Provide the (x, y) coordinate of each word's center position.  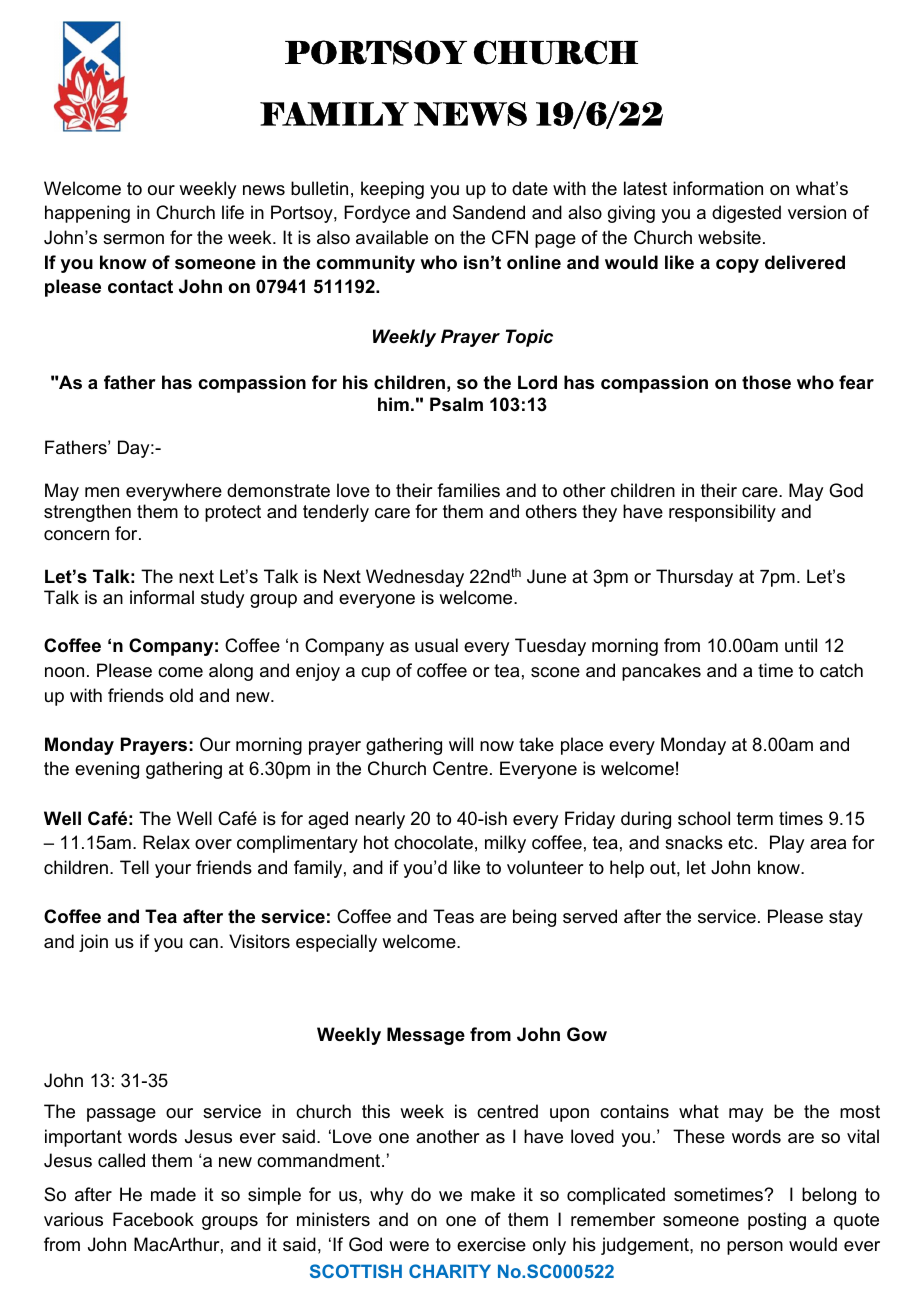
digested (746, 214)
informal (162, 597)
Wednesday (415, 578)
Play (787, 844)
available (392, 237)
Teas (453, 916)
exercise (491, 1244)
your (173, 871)
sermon (133, 239)
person (755, 1248)
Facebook (153, 1219)
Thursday (694, 578)
